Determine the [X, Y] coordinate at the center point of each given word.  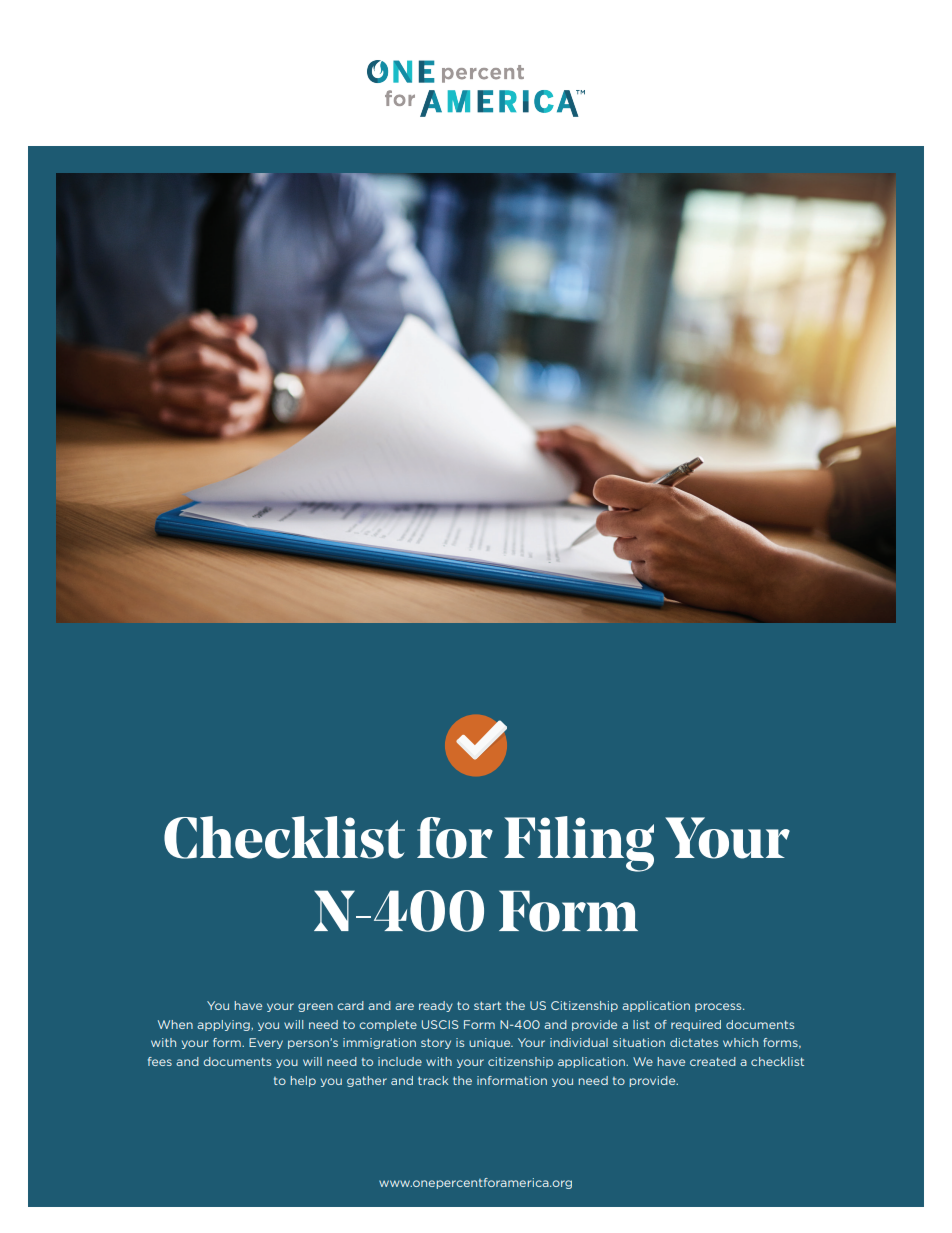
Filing [579, 844]
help [303, 1081]
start [487, 1005]
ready [436, 1006]
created [713, 1061]
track [433, 1080]
